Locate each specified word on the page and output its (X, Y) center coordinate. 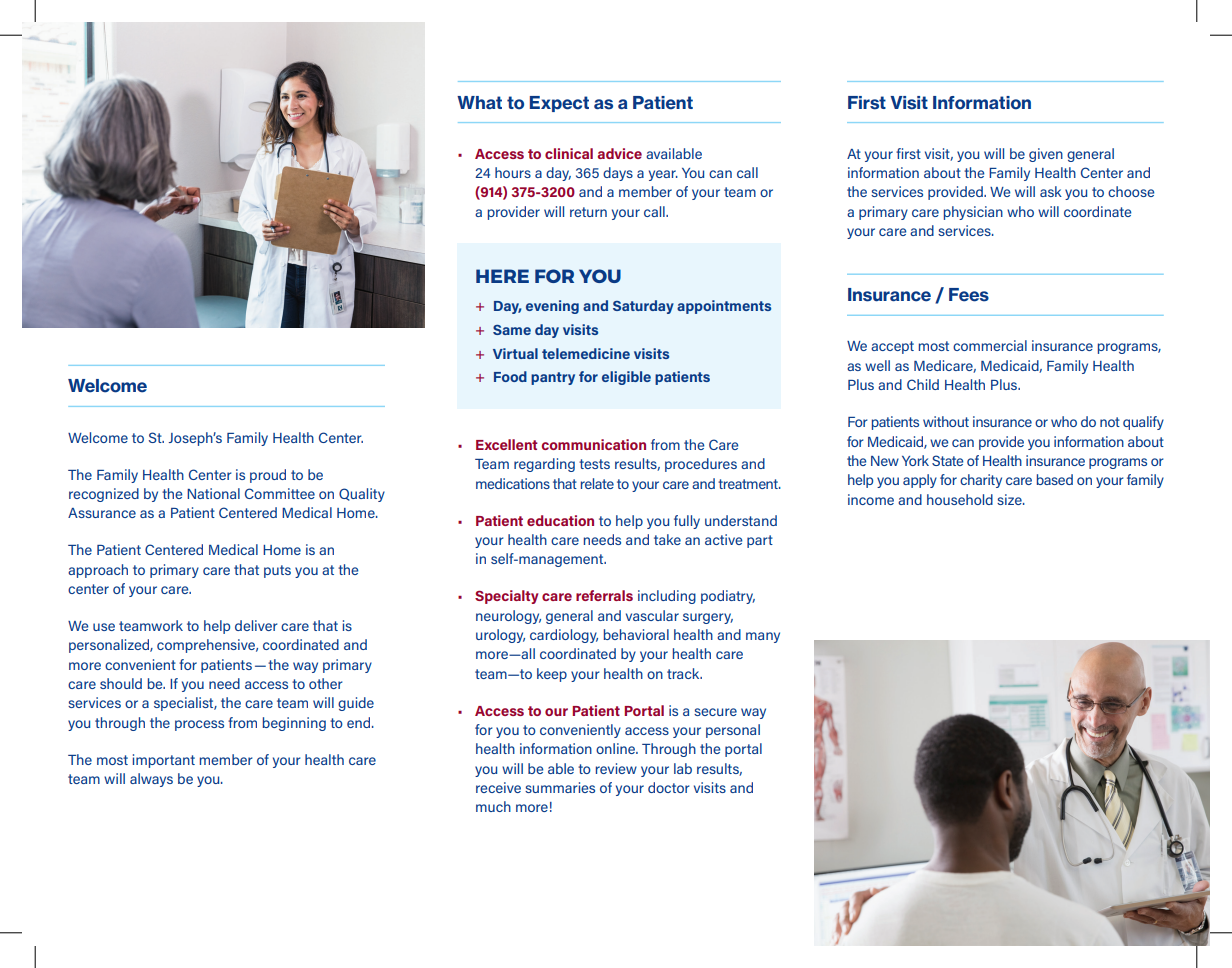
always (151, 780)
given (1046, 155)
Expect (559, 104)
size (1010, 499)
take (667, 539)
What (479, 102)
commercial (990, 345)
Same (512, 330)
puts (277, 571)
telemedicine (586, 353)
